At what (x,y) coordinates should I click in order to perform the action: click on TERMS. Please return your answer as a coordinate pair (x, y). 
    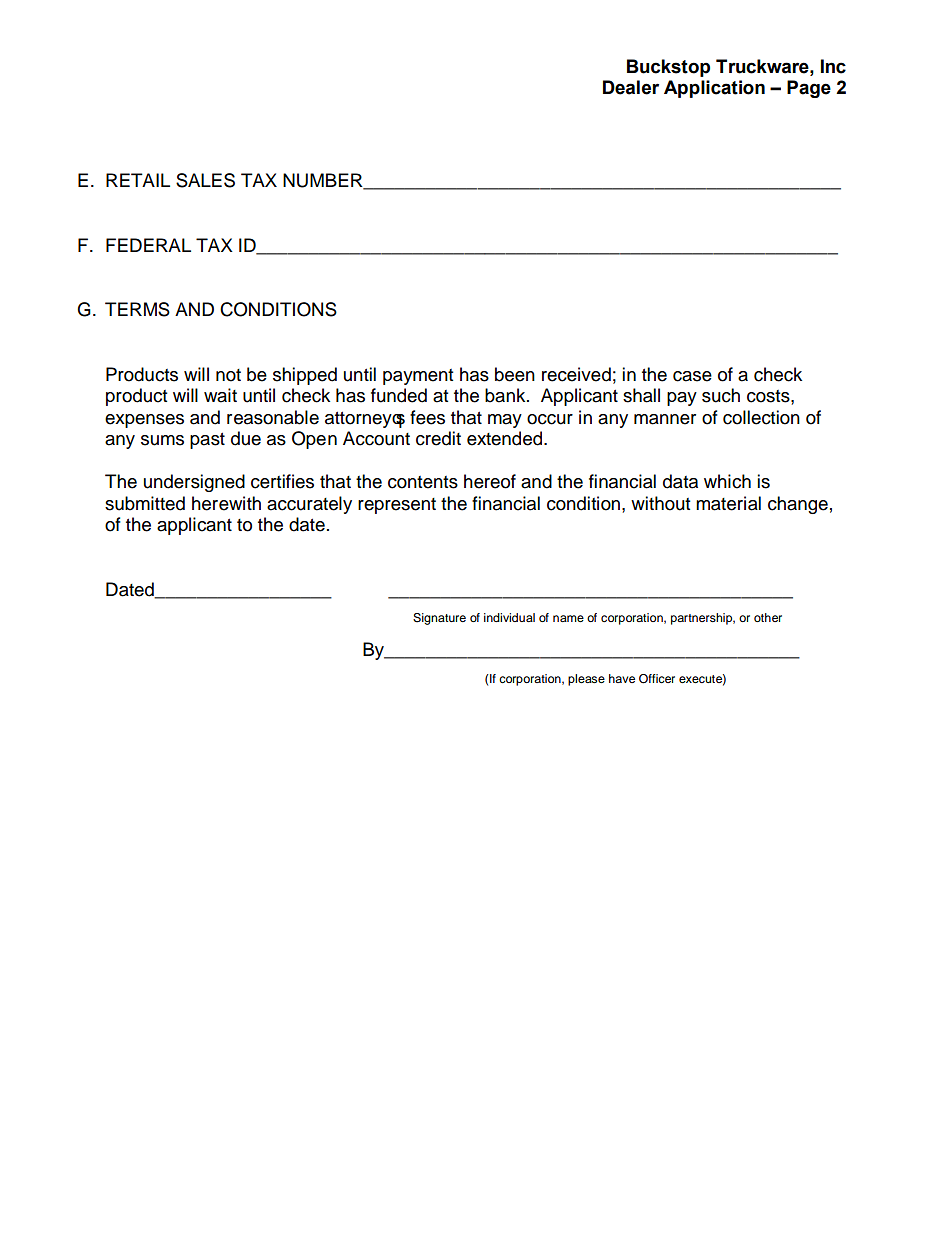
    Looking at the image, I should click on (137, 309).
